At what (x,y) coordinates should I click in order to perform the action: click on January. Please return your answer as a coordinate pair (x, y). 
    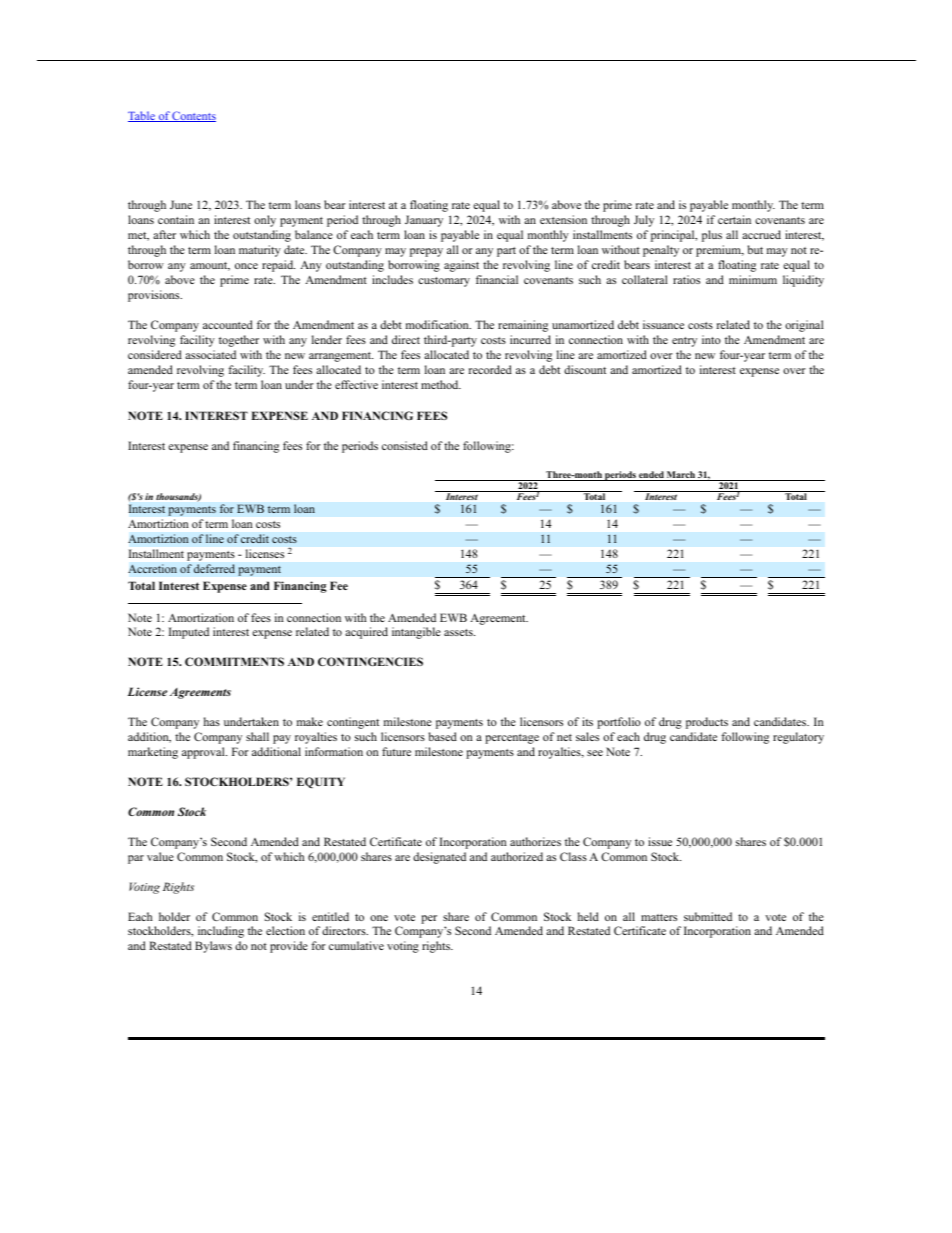
    Looking at the image, I should click on (424, 221).
